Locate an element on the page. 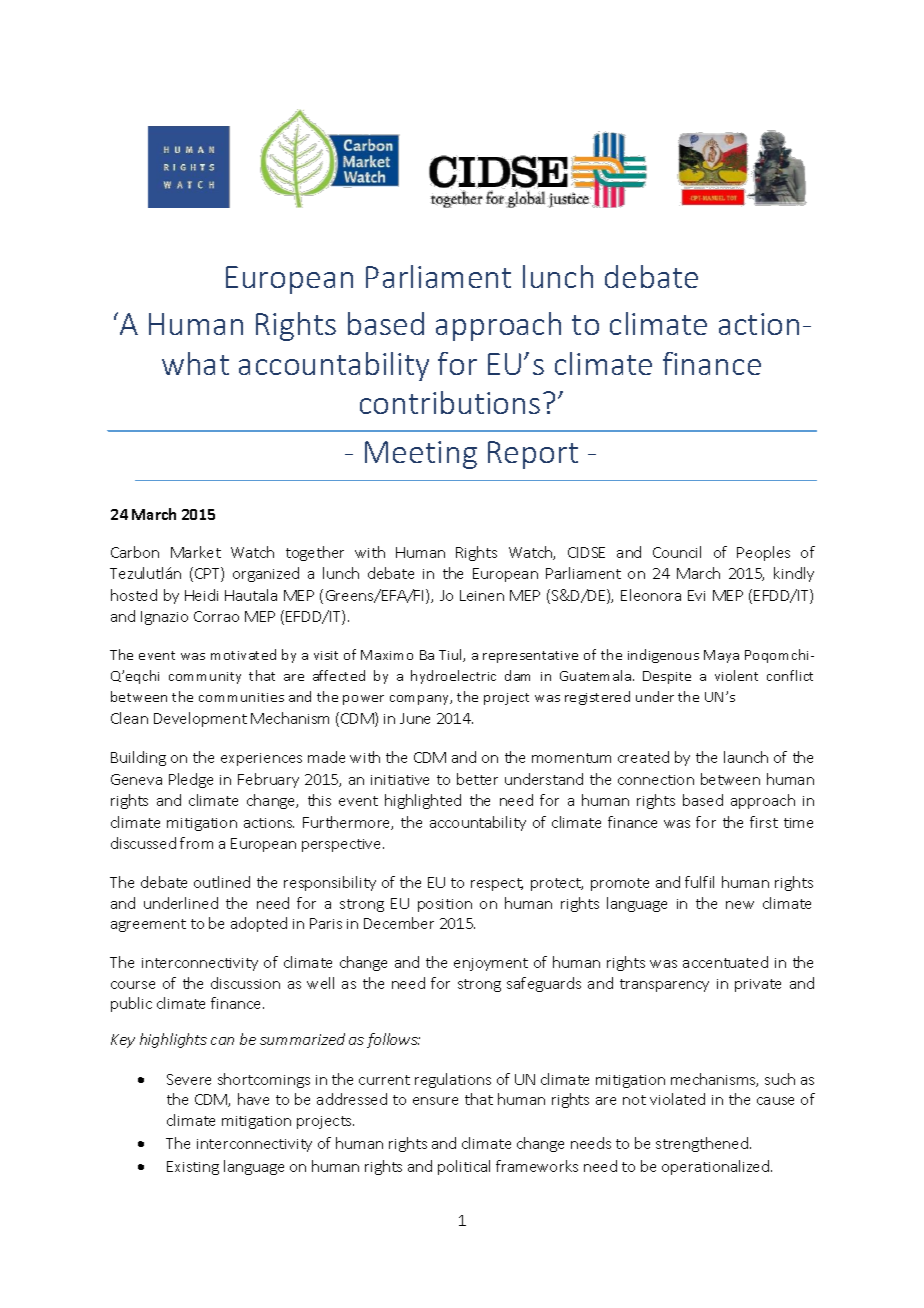 The width and height of the document is (924, 1308). contributions is located at coordinates (450, 402).
